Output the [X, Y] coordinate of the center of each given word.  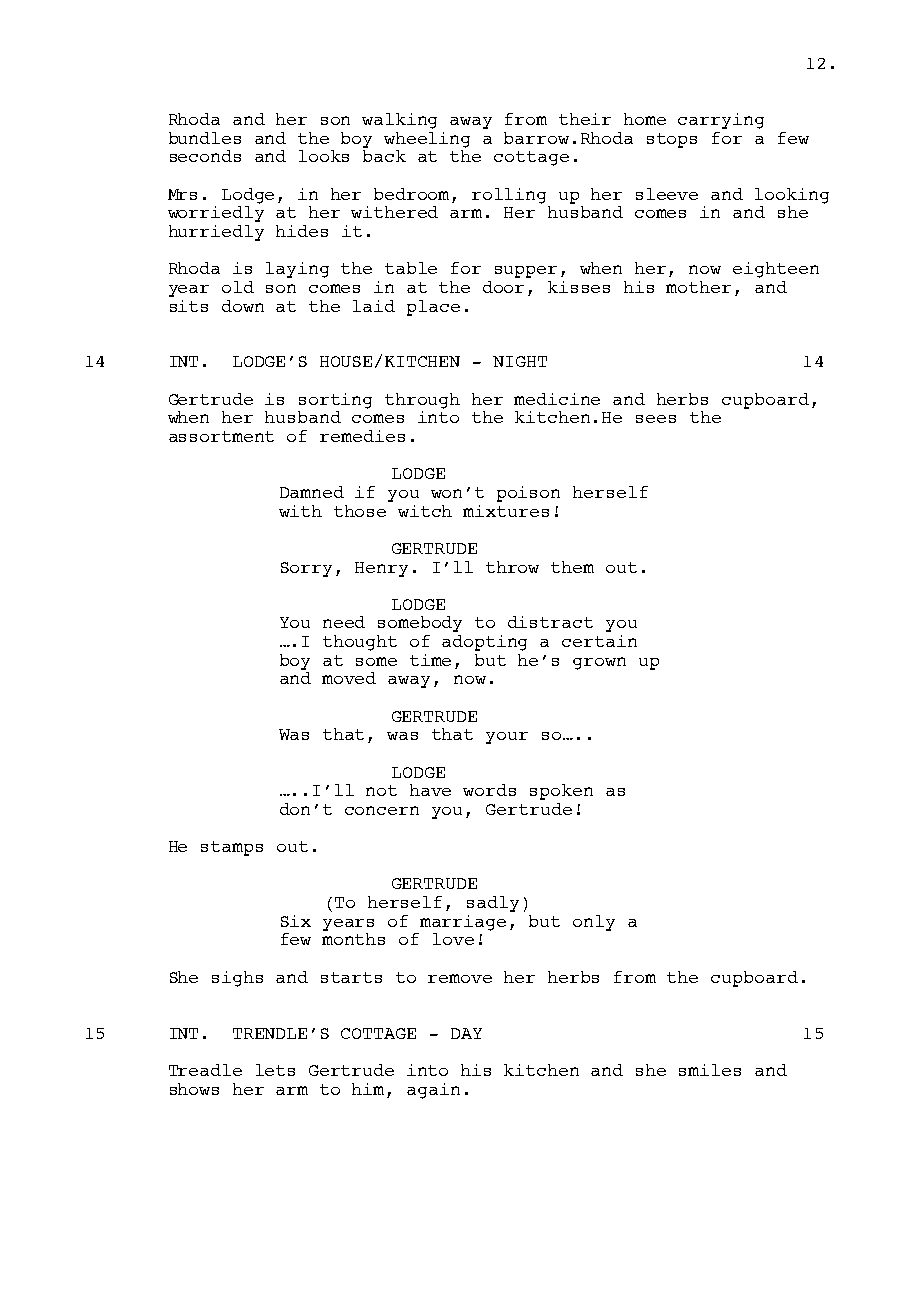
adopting [484, 643]
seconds [205, 156]
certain [599, 641]
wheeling [427, 138]
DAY [466, 1033]
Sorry [306, 569]
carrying [721, 121]
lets [275, 1070]
